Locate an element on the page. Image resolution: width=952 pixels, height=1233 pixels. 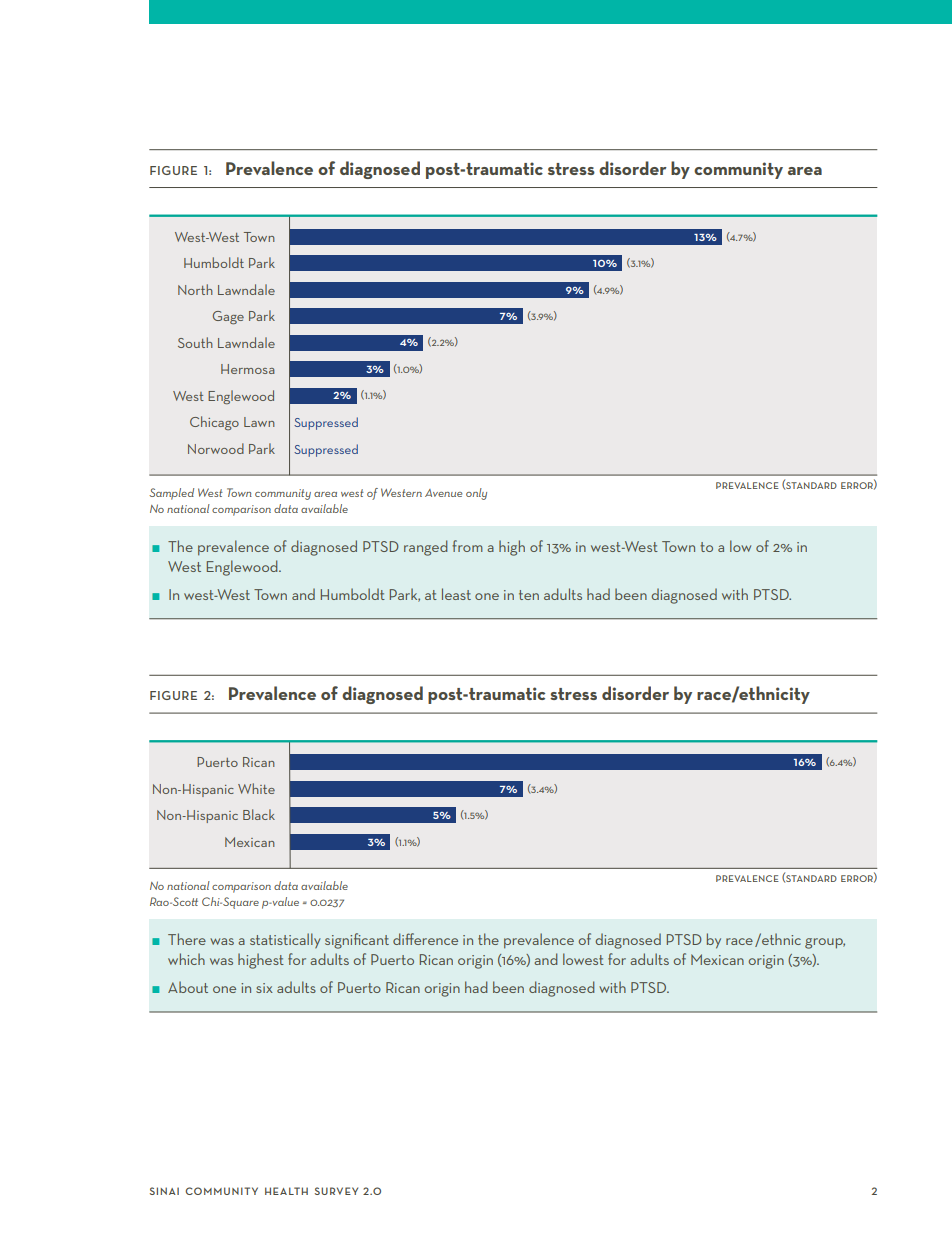
only is located at coordinates (476, 494).
